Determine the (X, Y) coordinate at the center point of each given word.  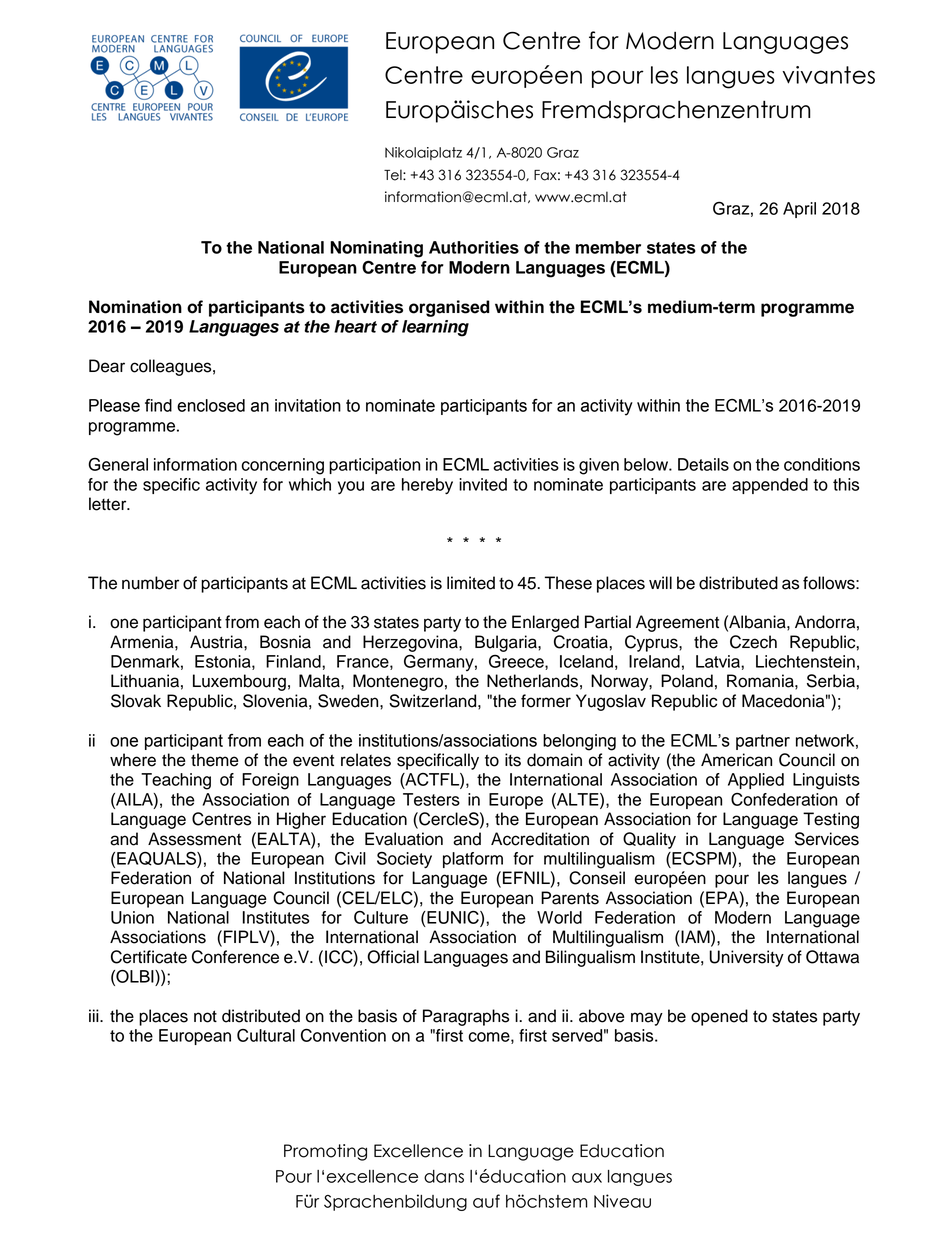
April (799, 210)
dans (444, 1176)
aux (587, 1178)
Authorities (474, 247)
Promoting (325, 1152)
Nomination (135, 307)
